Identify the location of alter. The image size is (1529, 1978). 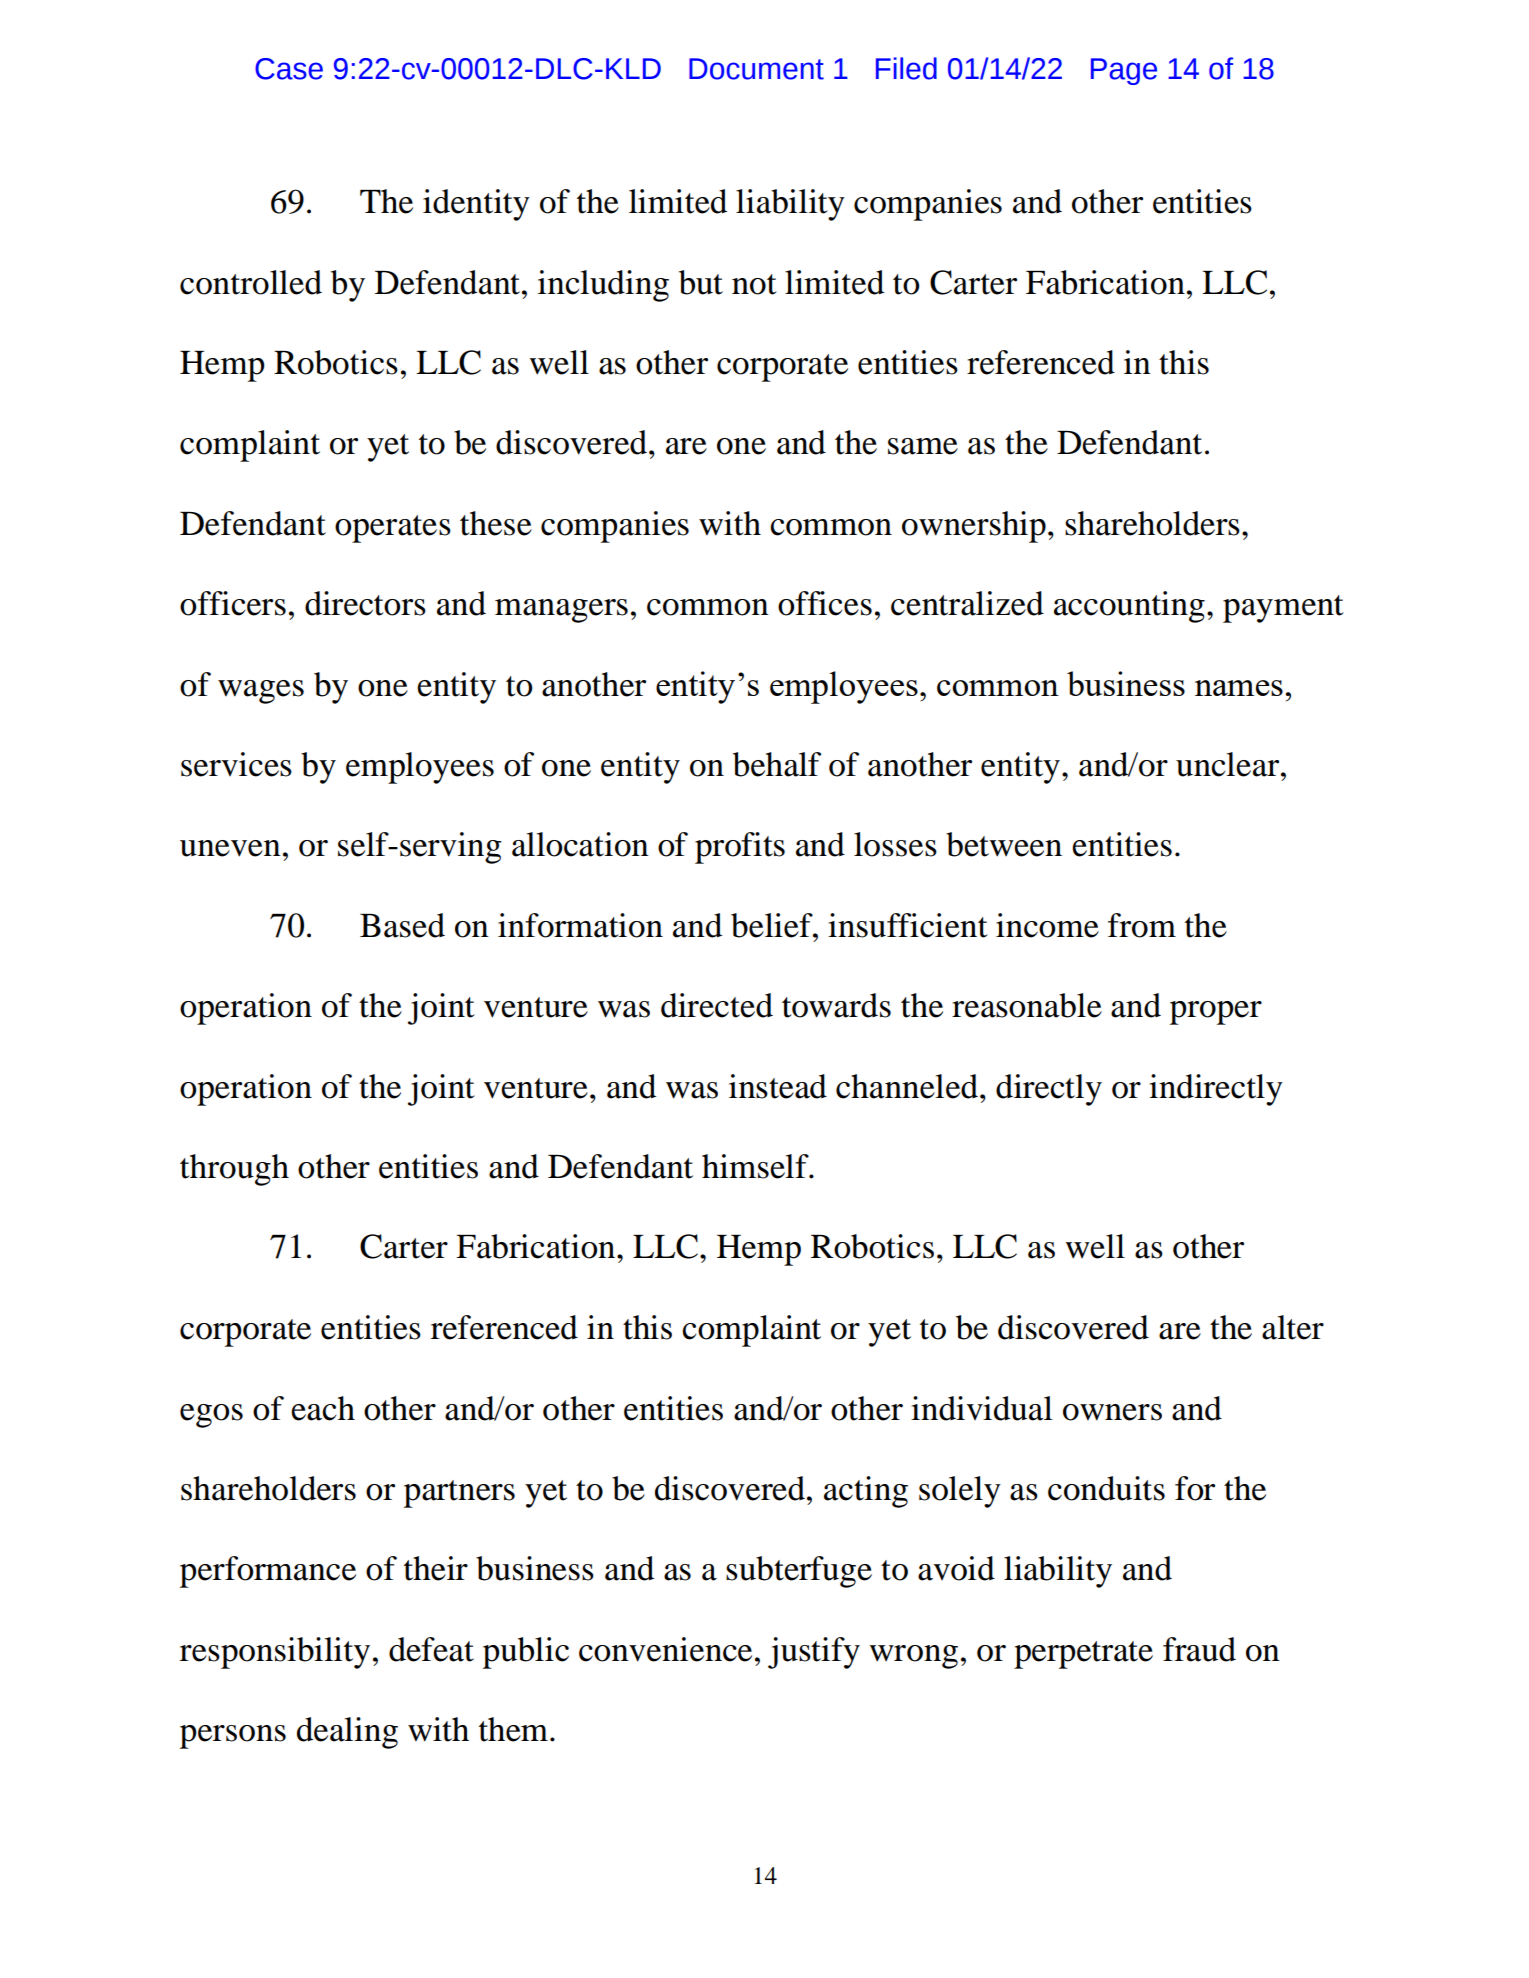
(1293, 1327).
